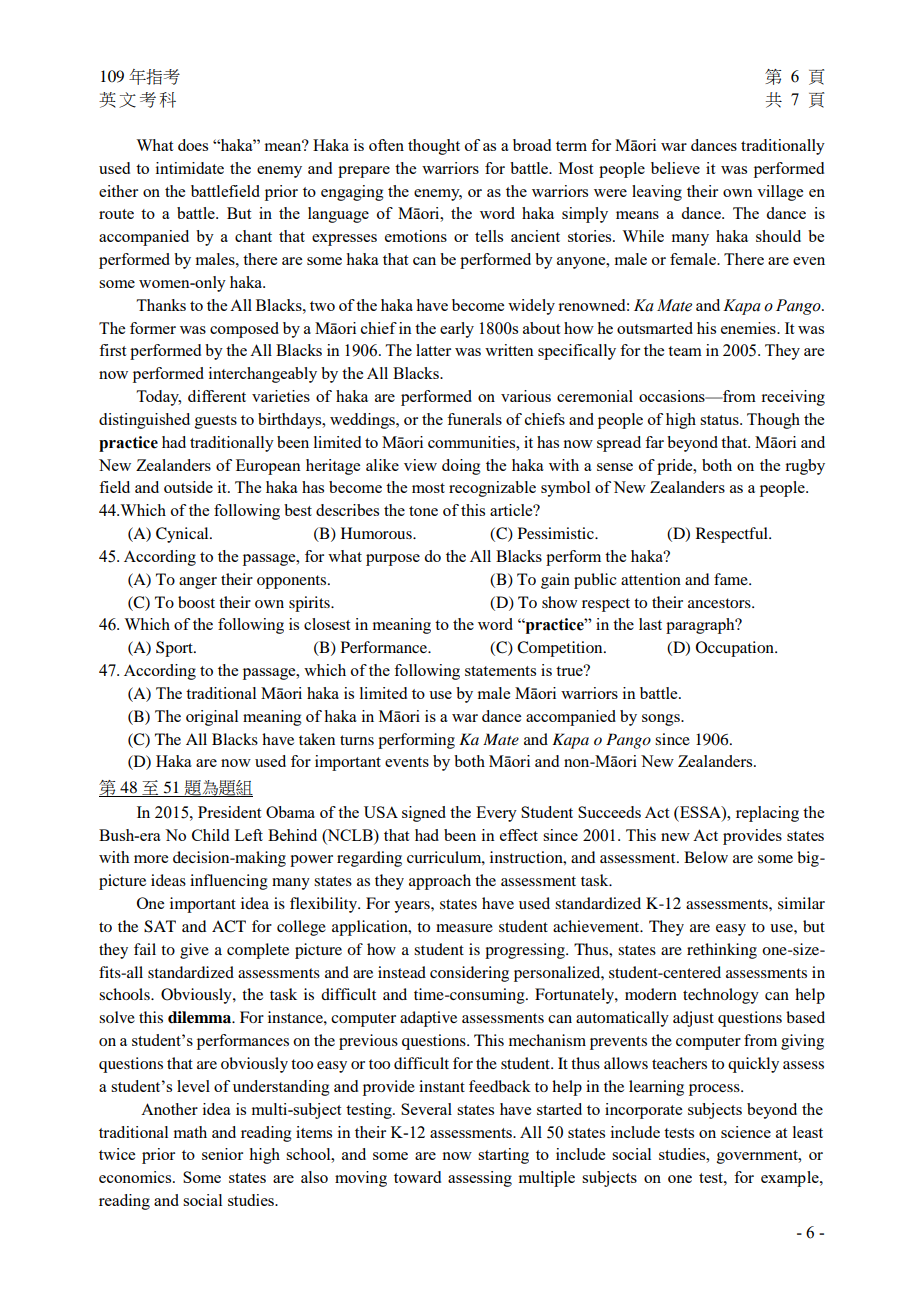 This document has width=924, height=1308. I want to click on intimidate, so click(190, 168).
